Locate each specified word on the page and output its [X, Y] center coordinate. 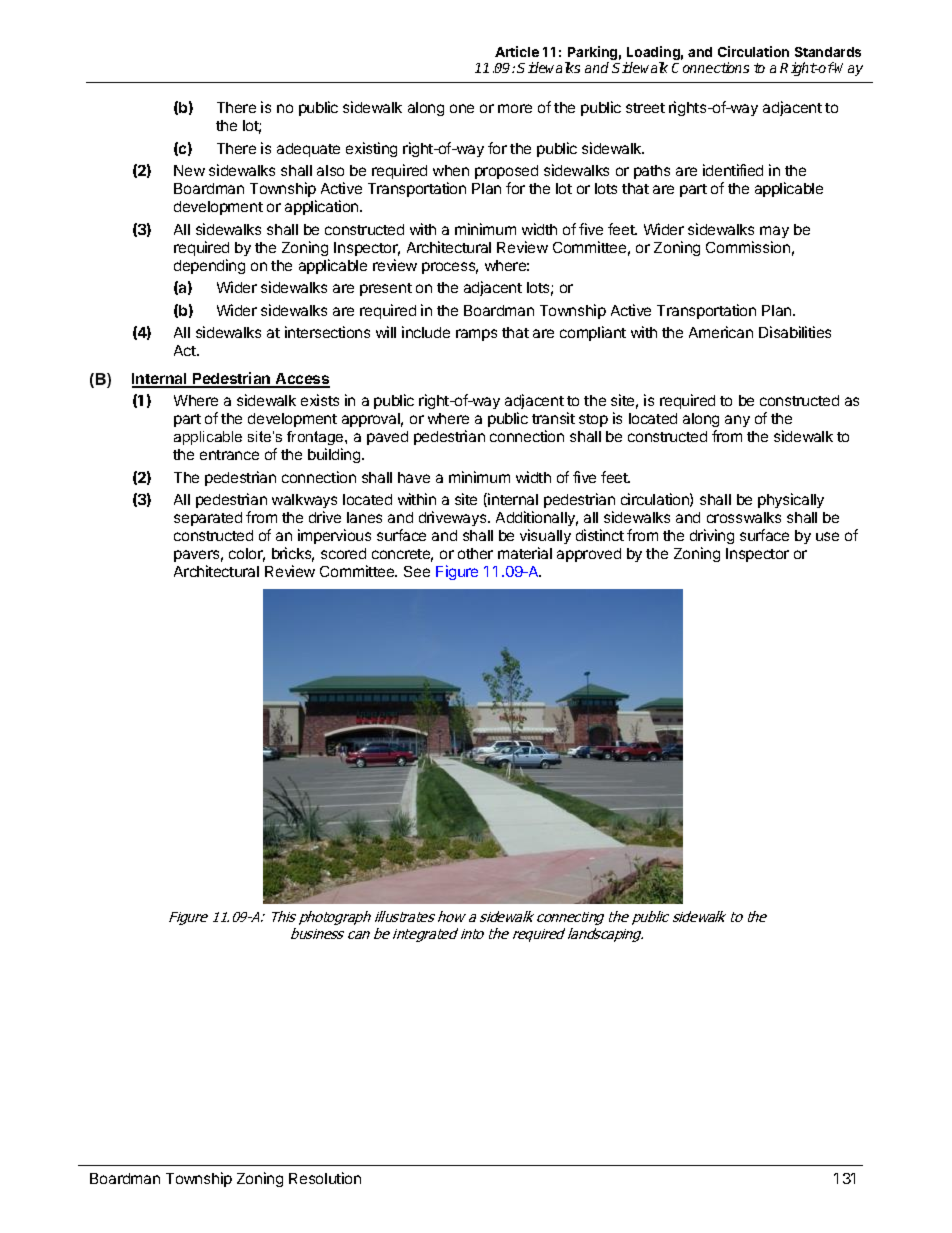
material [525, 553]
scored [343, 553]
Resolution [325, 1178]
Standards [828, 52]
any [737, 421]
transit [553, 418]
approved [589, 555]
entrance [229, 455]
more [515, 108]
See [417, 571]
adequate [308, 150]
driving [712, 536]
